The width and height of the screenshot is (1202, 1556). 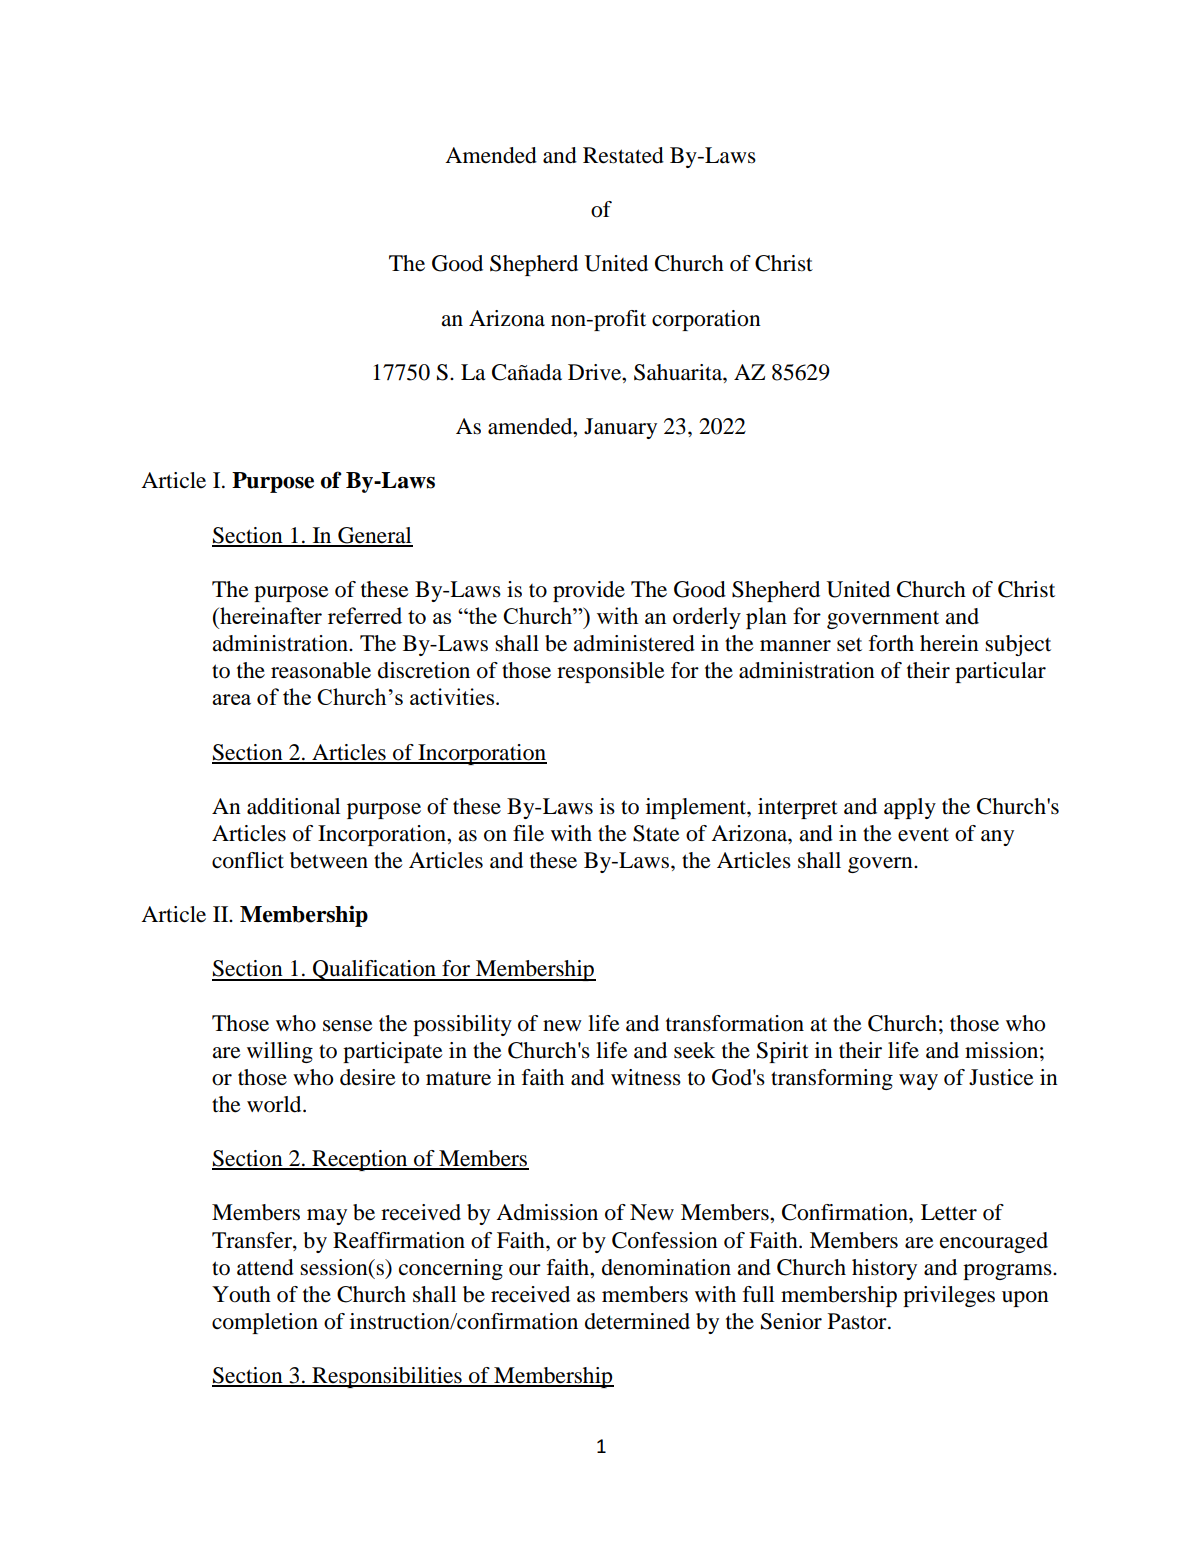 What do you see at coordinates (528, 833) in the screenshot?
I see `file` at bounding box center [528, 833].
